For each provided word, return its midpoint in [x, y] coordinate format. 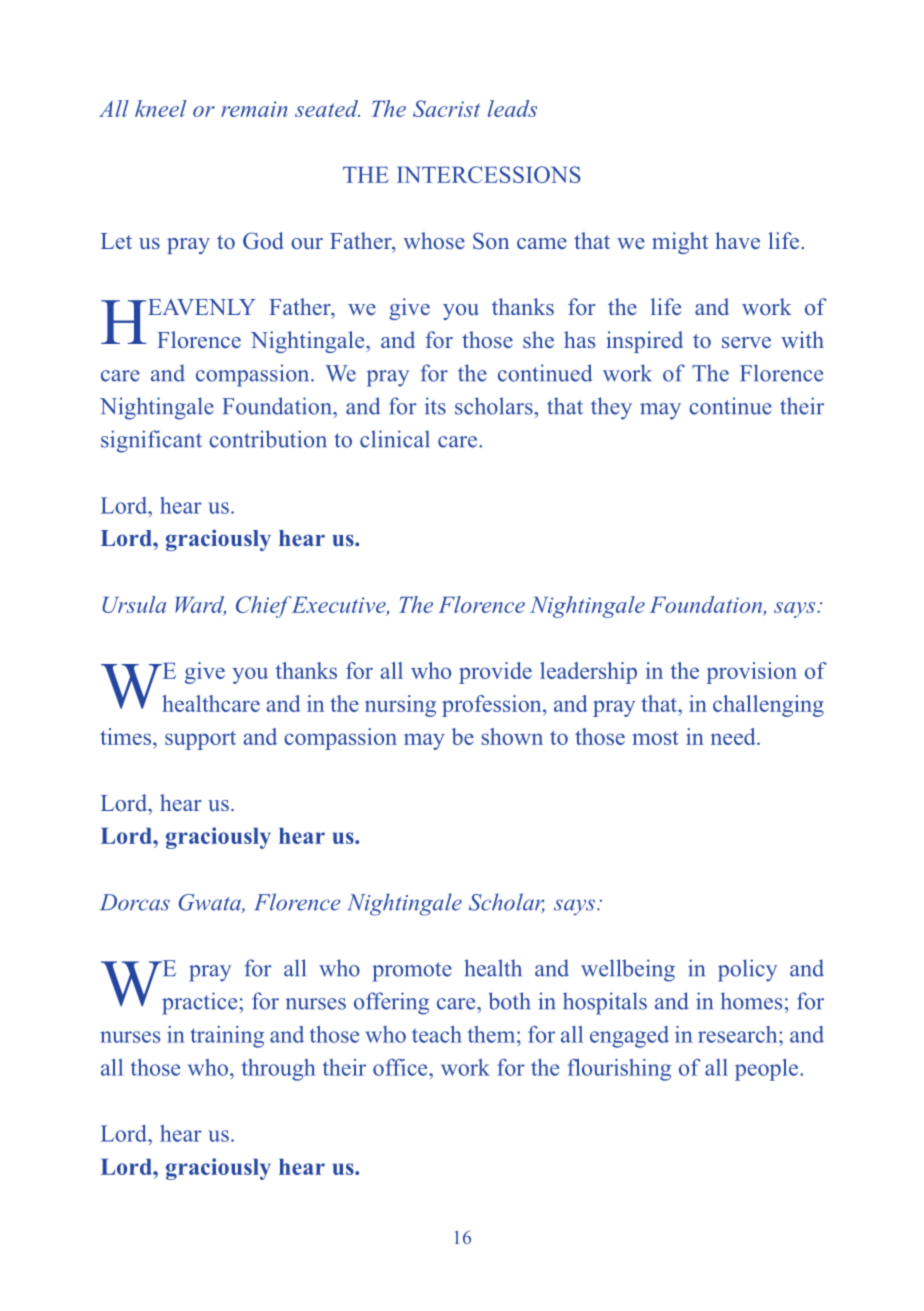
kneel [160, 108]
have [737, 240]
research [739, 1034]
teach [437, 1034]
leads [512, 108]
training [227, 1037]
